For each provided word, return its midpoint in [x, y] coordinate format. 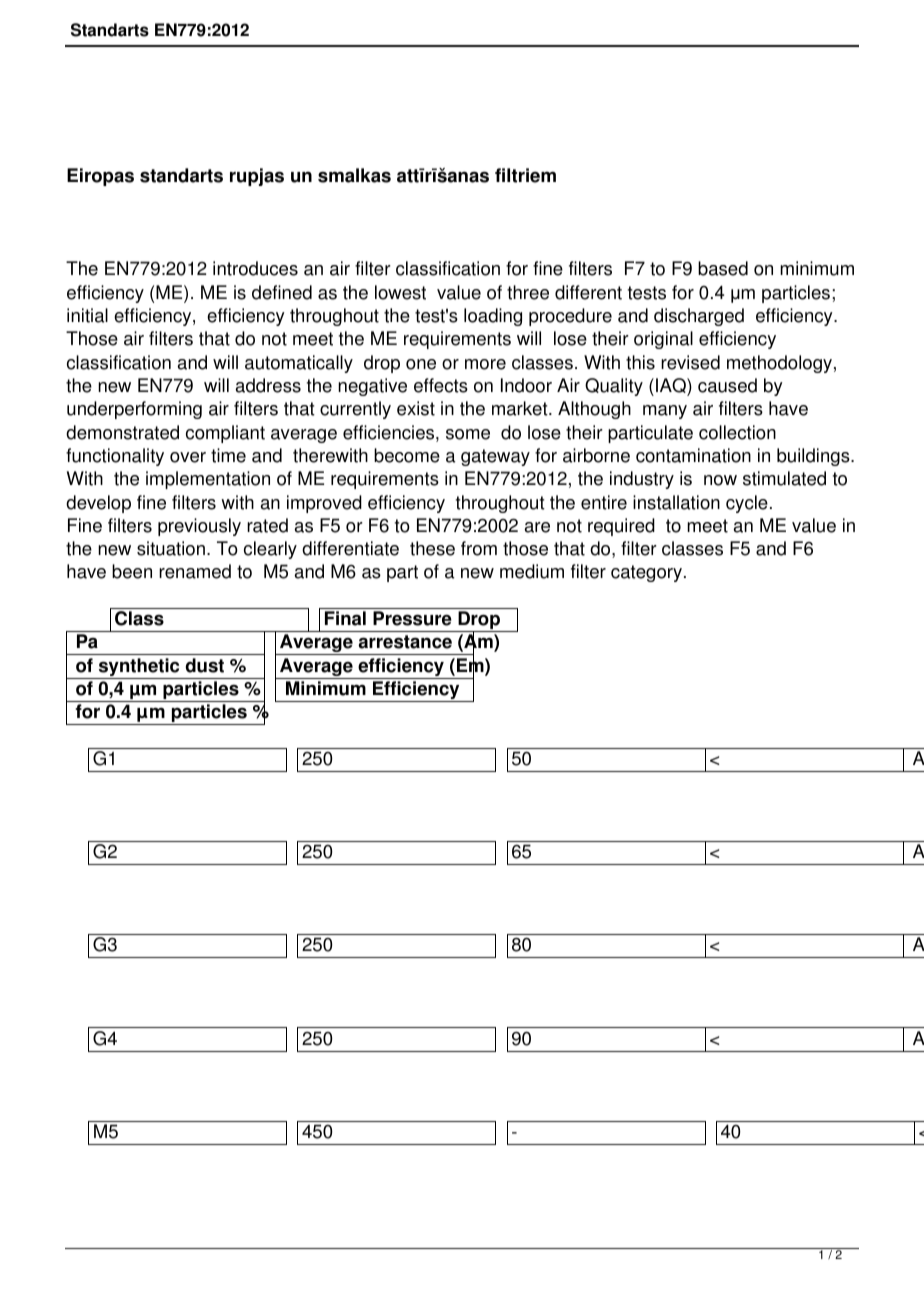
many [665, 412]
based [723, 268]
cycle [747, 504]
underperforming [134, 410]
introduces [255, 268]
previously [199, 527]
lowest [400, 292]
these [432, 548]
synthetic [139, 668]
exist [416, 408]
